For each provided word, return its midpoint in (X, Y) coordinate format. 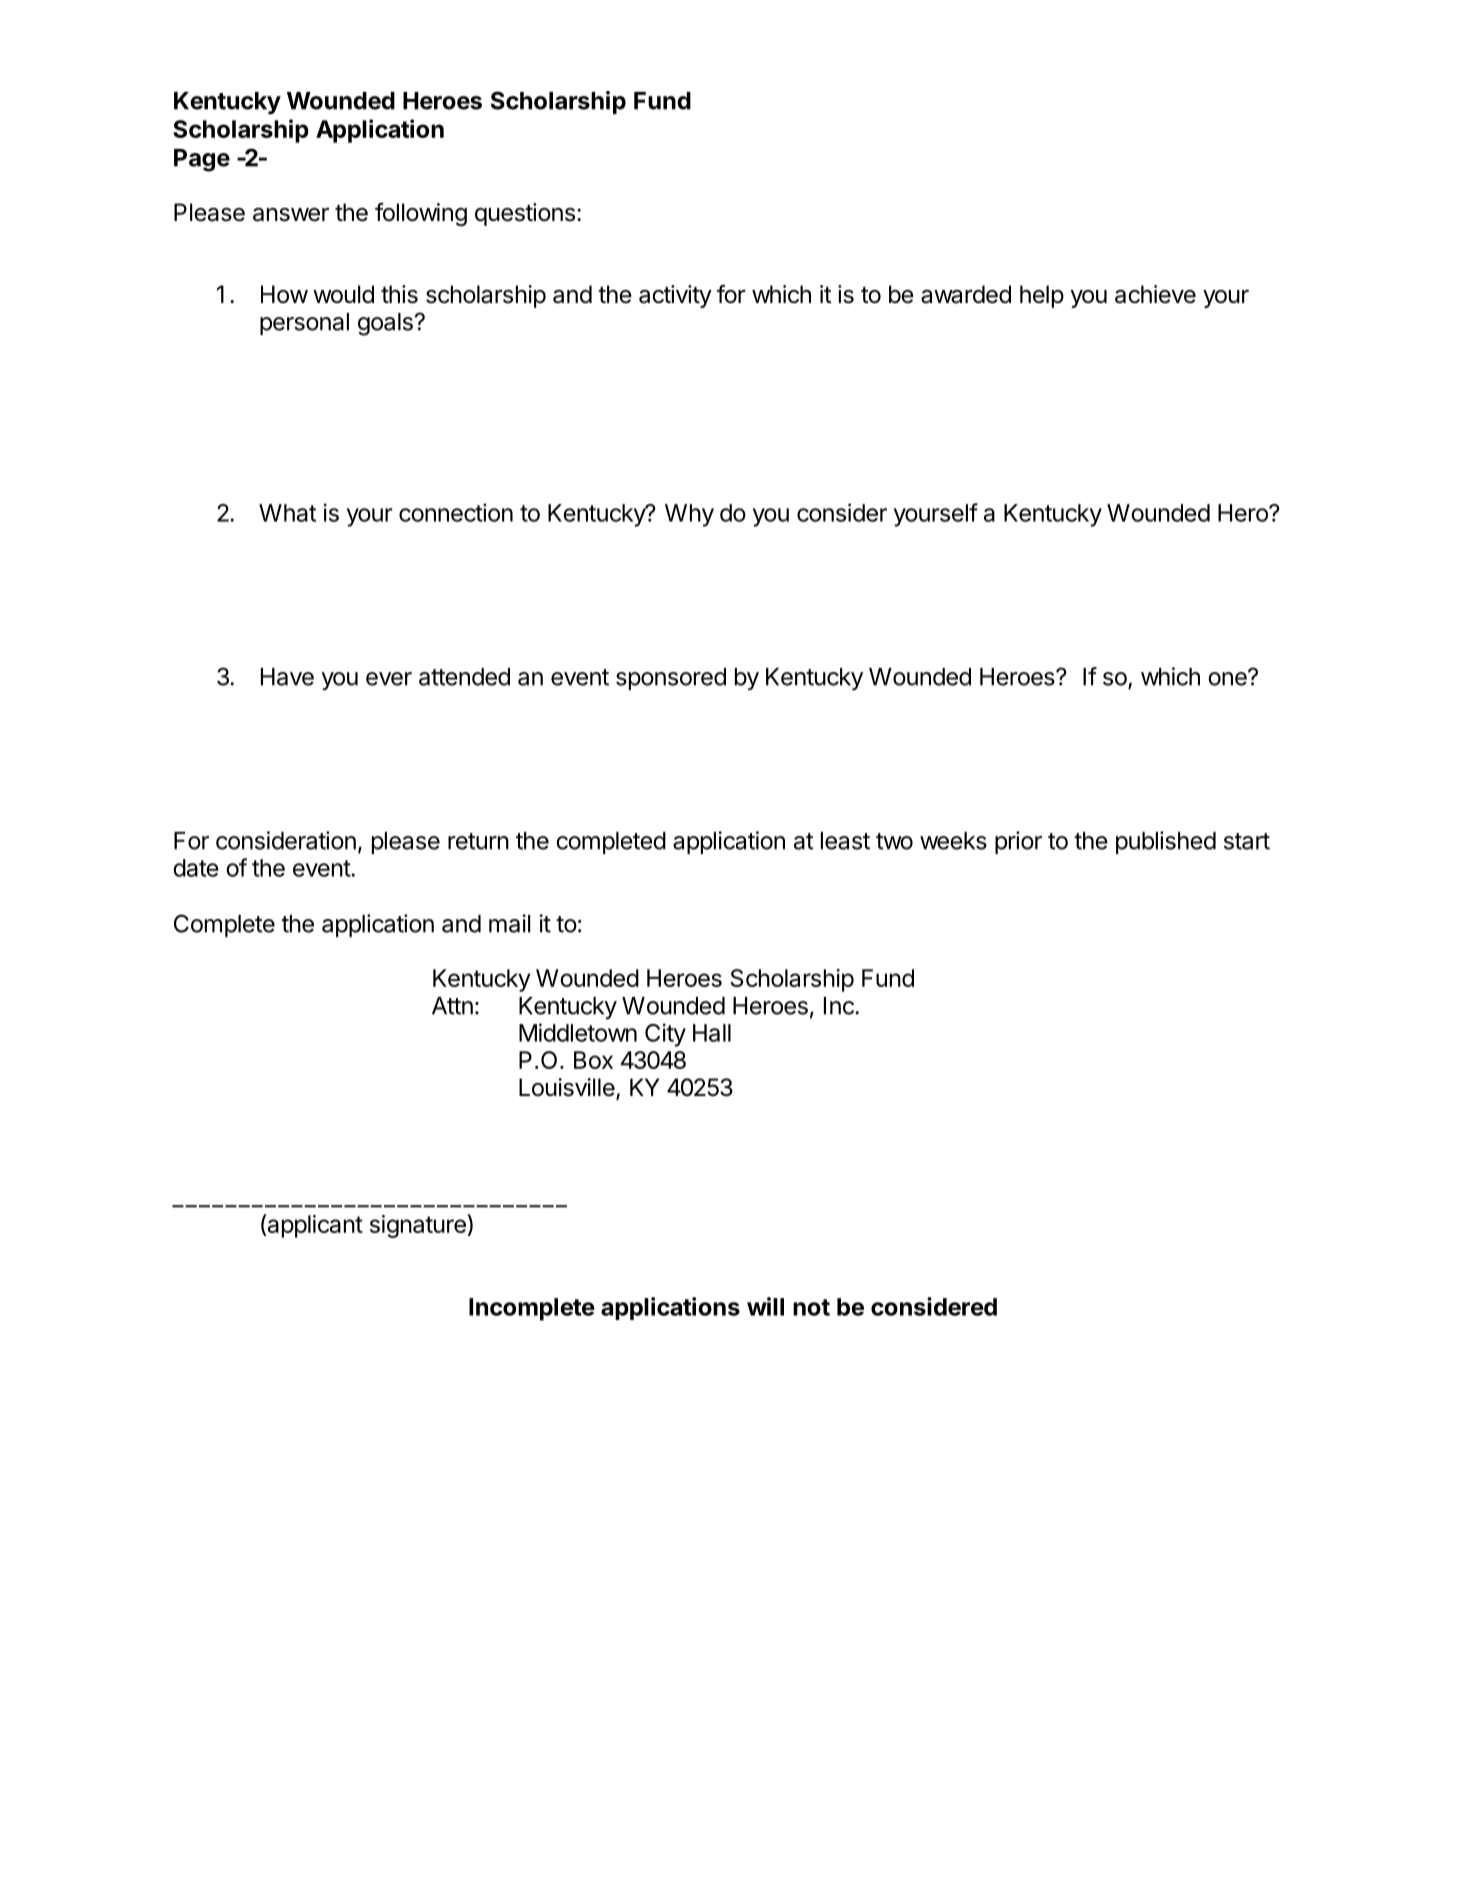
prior (1018, 842)
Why (689, 515)
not (811, 1307)
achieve (1155, 294)
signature (418, 1226)
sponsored (671, 679)
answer (291, 215)
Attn (452, 1006)
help (1042, 296)
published (1166, 842)
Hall (712, 1033)
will (765, 1306)
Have (287, 677)
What (287, 513)
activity (675, 296)
